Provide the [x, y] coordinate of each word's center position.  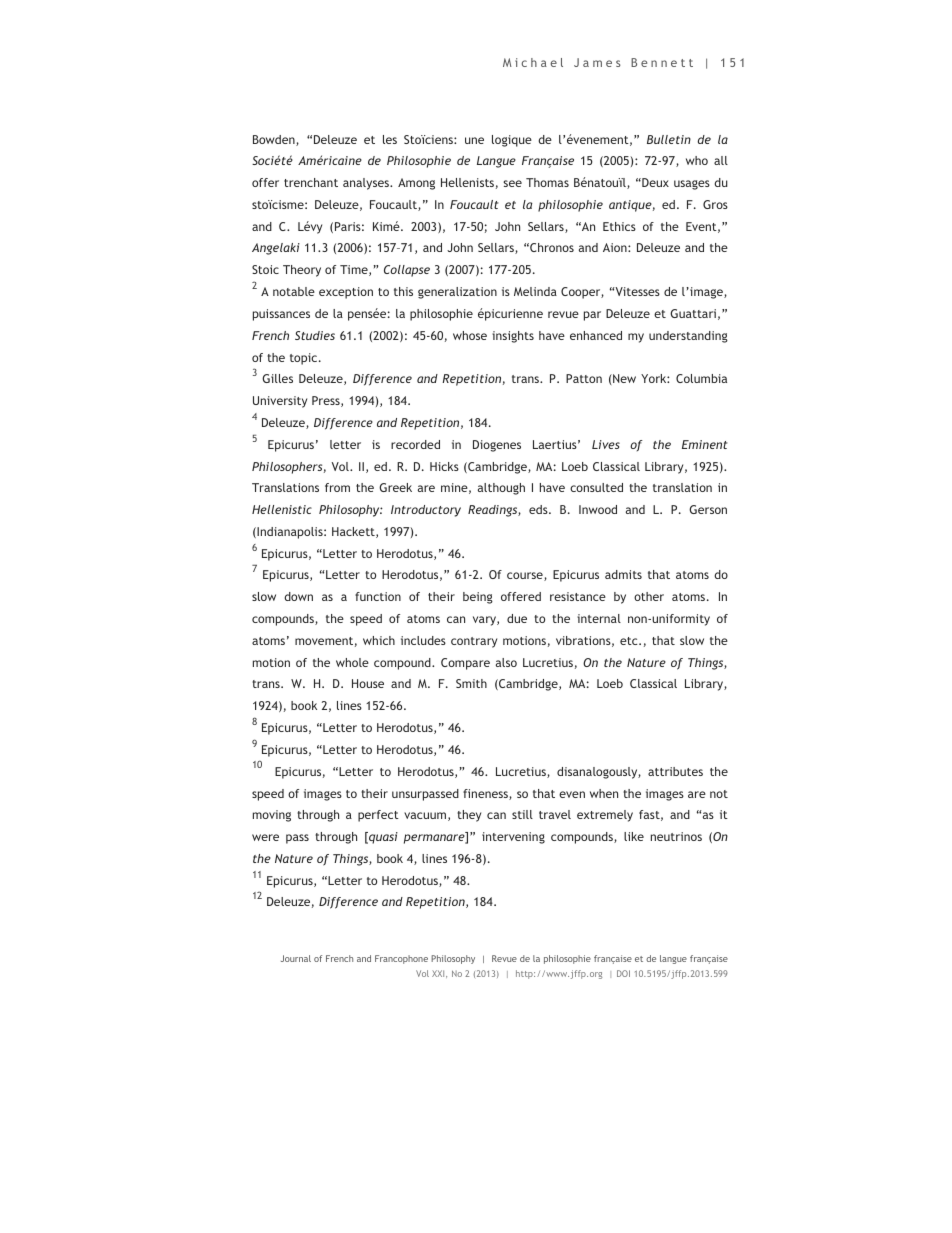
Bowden [275, 140]
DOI [623, 973]
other [649, 596]
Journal [296, 958]
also [506, 662]
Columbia [701, 378]
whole [352, 662]
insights [513, 337]
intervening [513, 838]
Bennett [662, 62]
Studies [315, 335]
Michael [533, 62]
